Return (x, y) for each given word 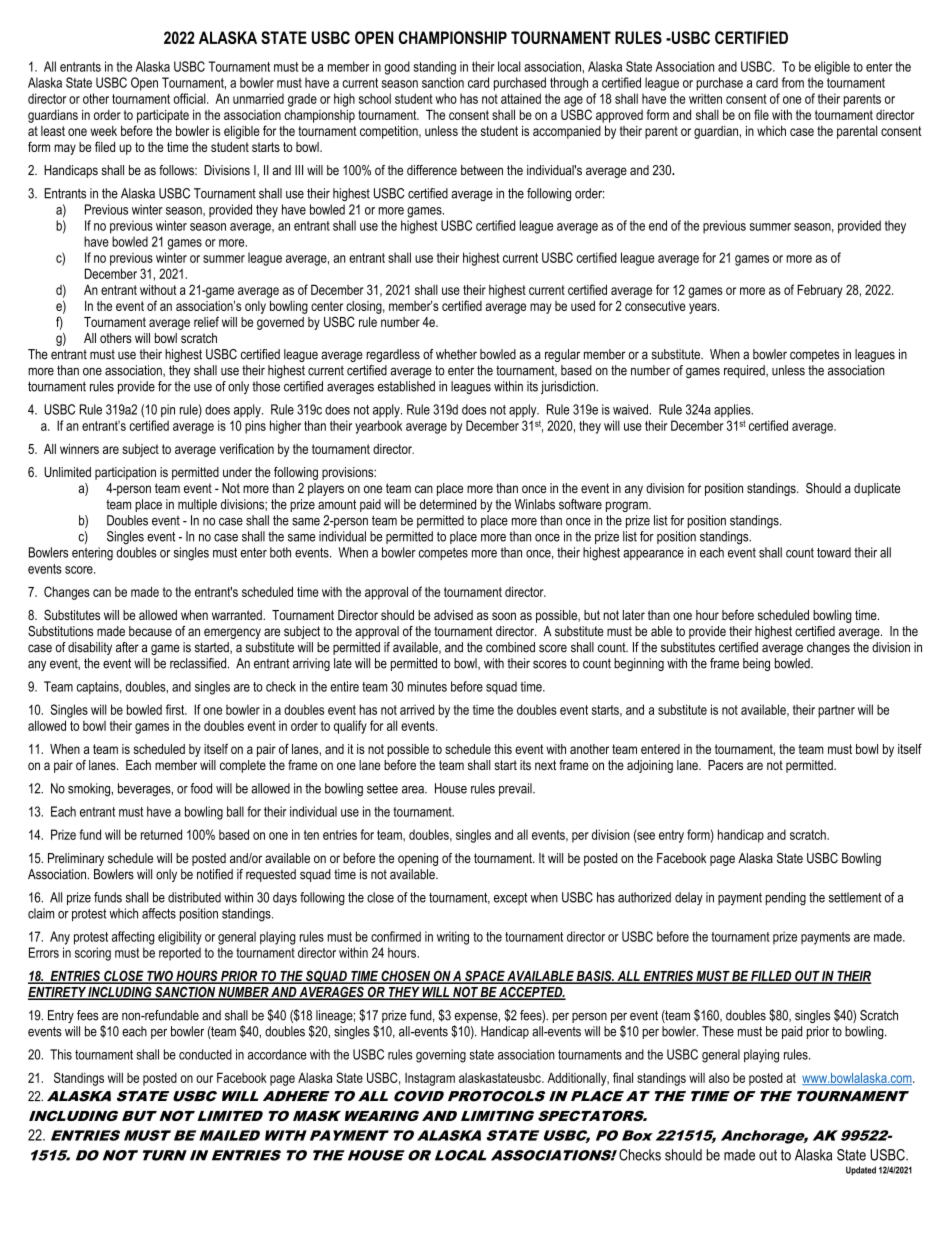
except (510, 899)
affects (159, 913)
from (793, 82)
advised (453, 615)
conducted (205, 1054)
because (150, 631)
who (446, 98)
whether (456, 354)
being (756, 664)
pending (785, 899)
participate (163, 116)
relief (206, 321)
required (745, 371)
